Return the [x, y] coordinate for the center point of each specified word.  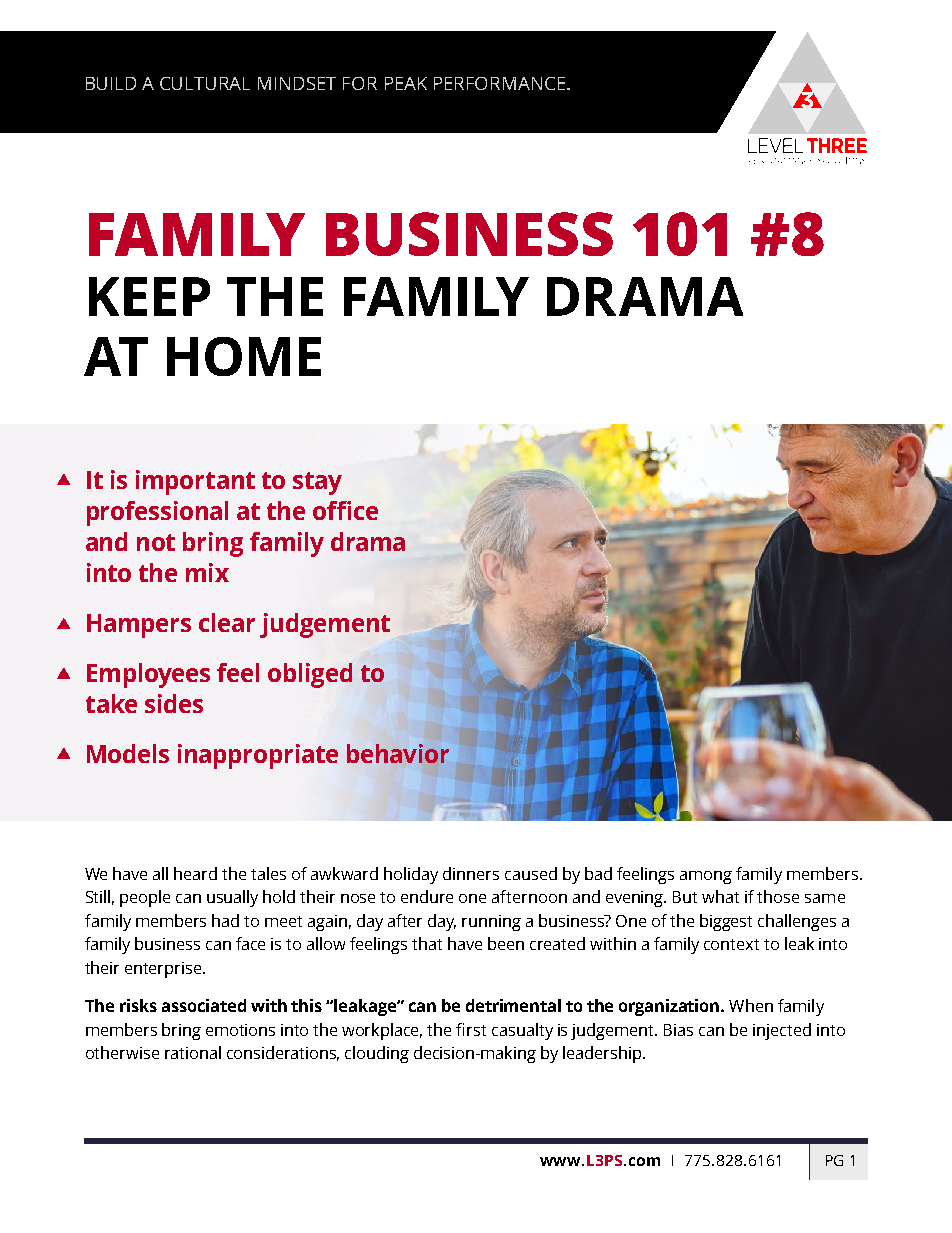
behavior [398, 753]
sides [174, 703]
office [345, 510]
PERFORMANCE [501, 83]
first [471, 1029]
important [195, 482]
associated [204, 1005]
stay [317, 483]
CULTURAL [205, 83]
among [706, 877]
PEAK [406, 83]
